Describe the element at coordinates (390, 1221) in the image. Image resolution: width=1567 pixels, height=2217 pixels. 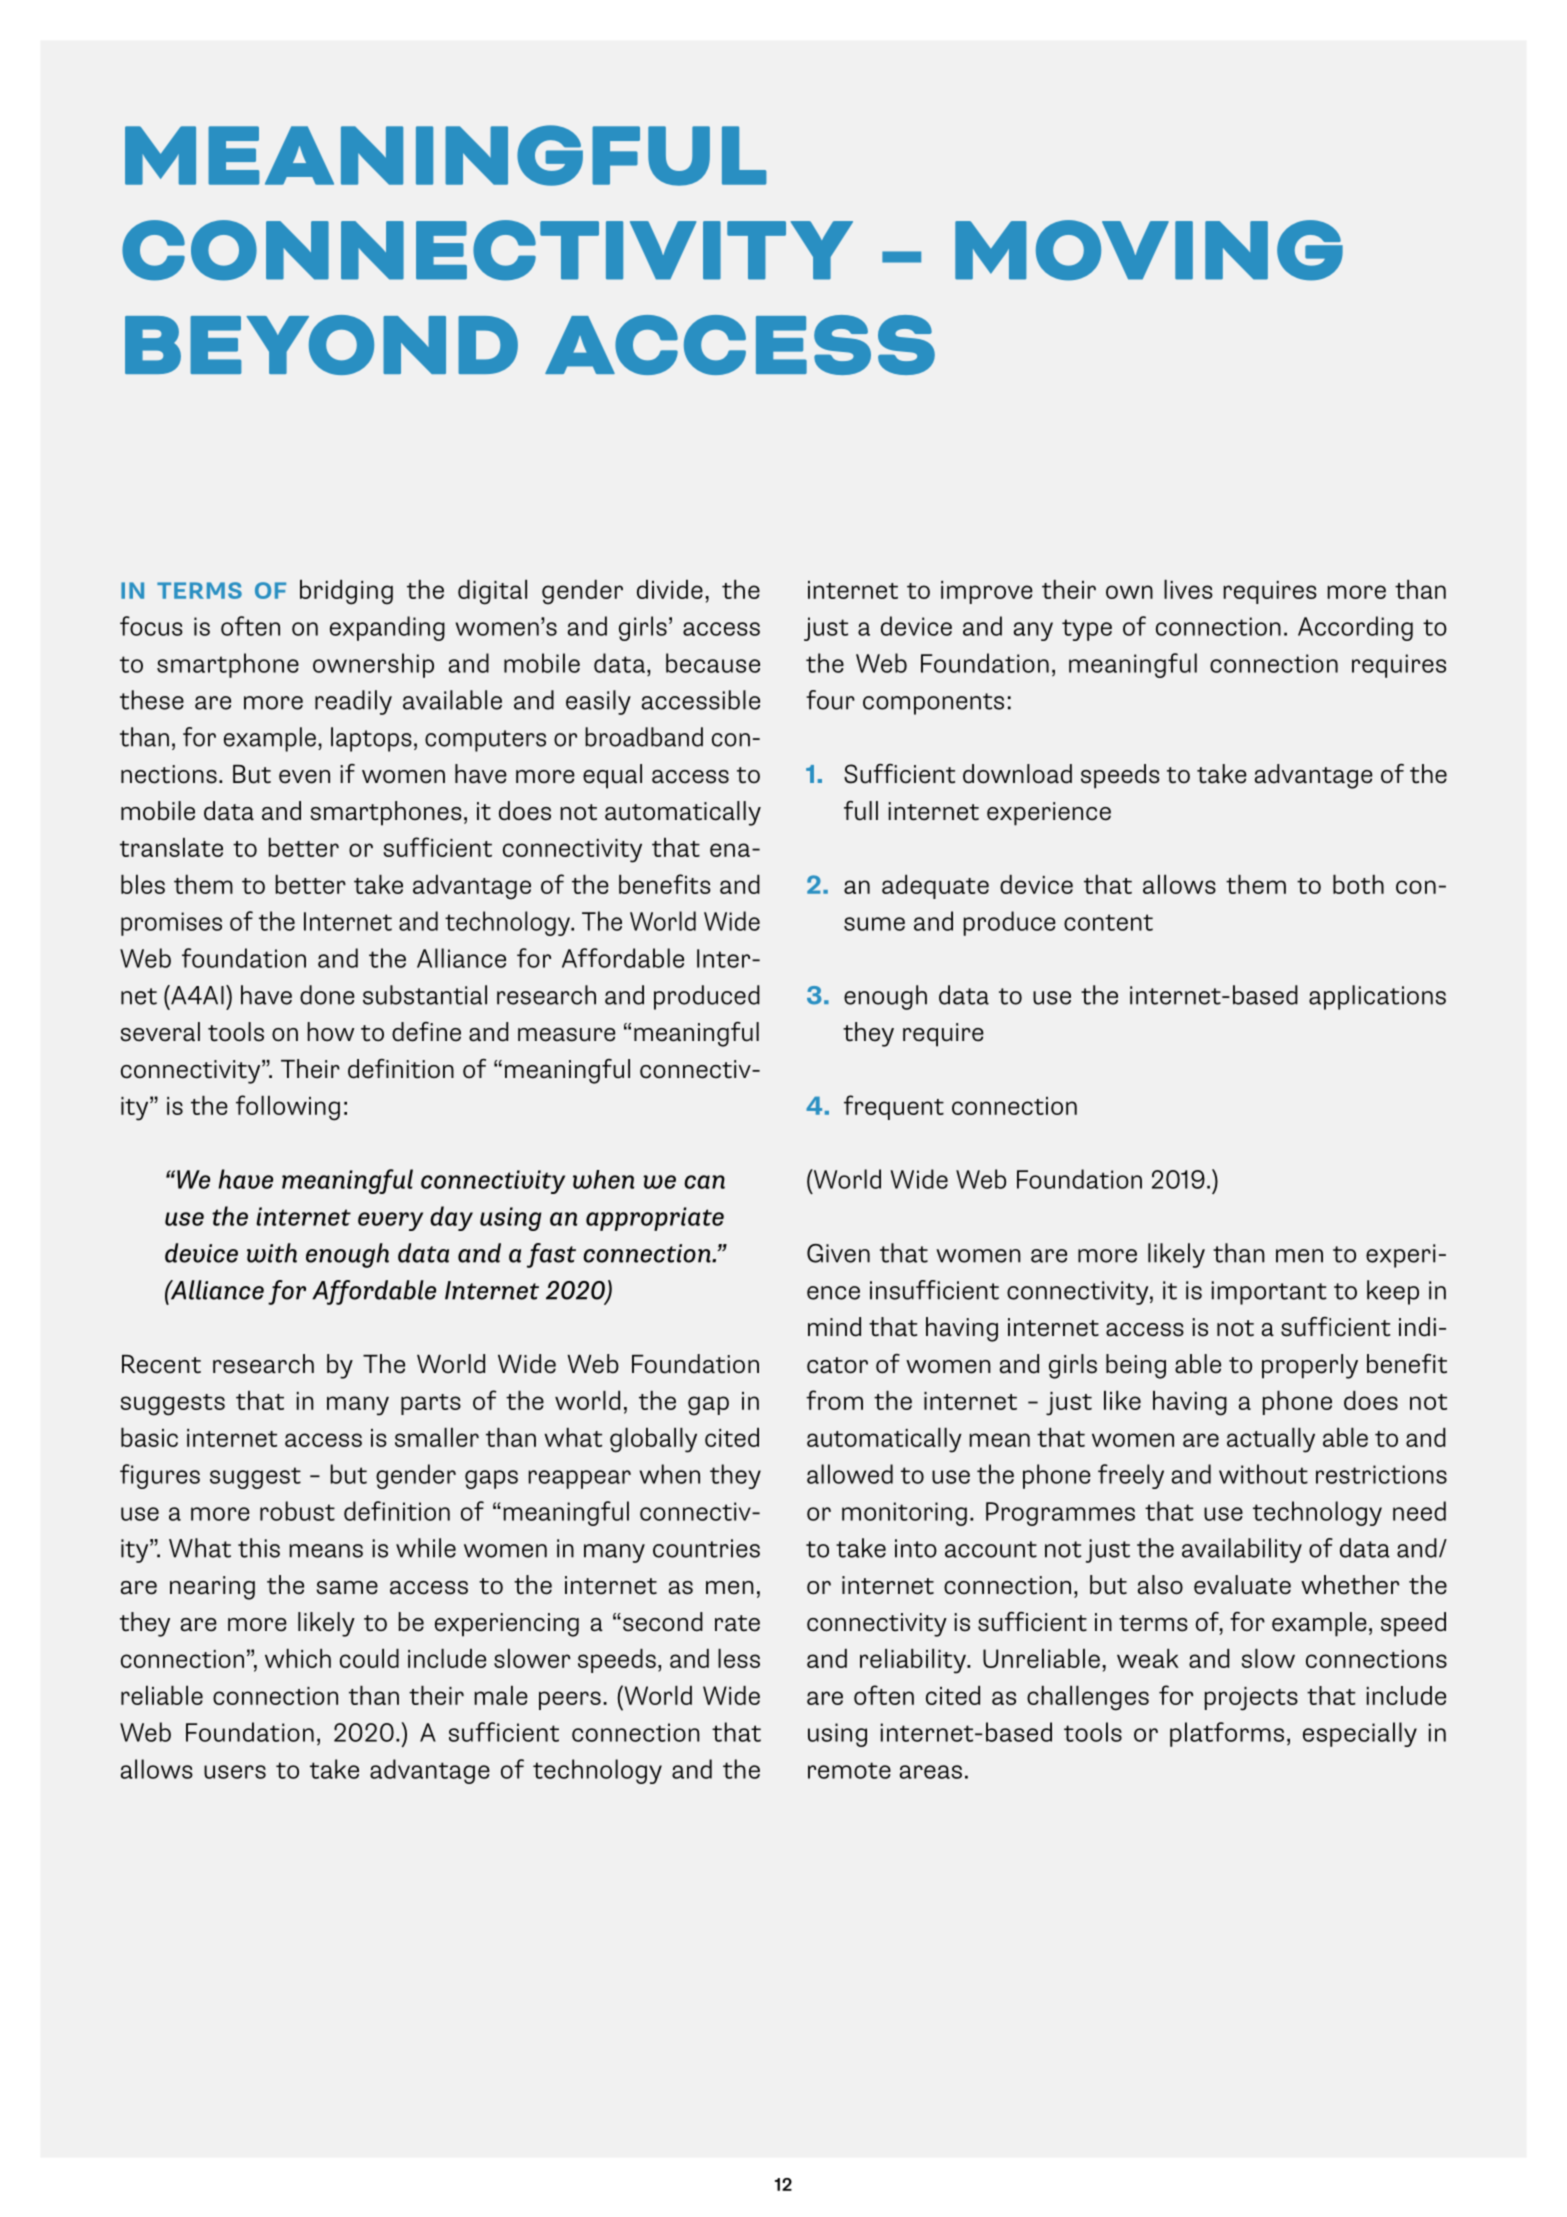
I see `every` at that location.
